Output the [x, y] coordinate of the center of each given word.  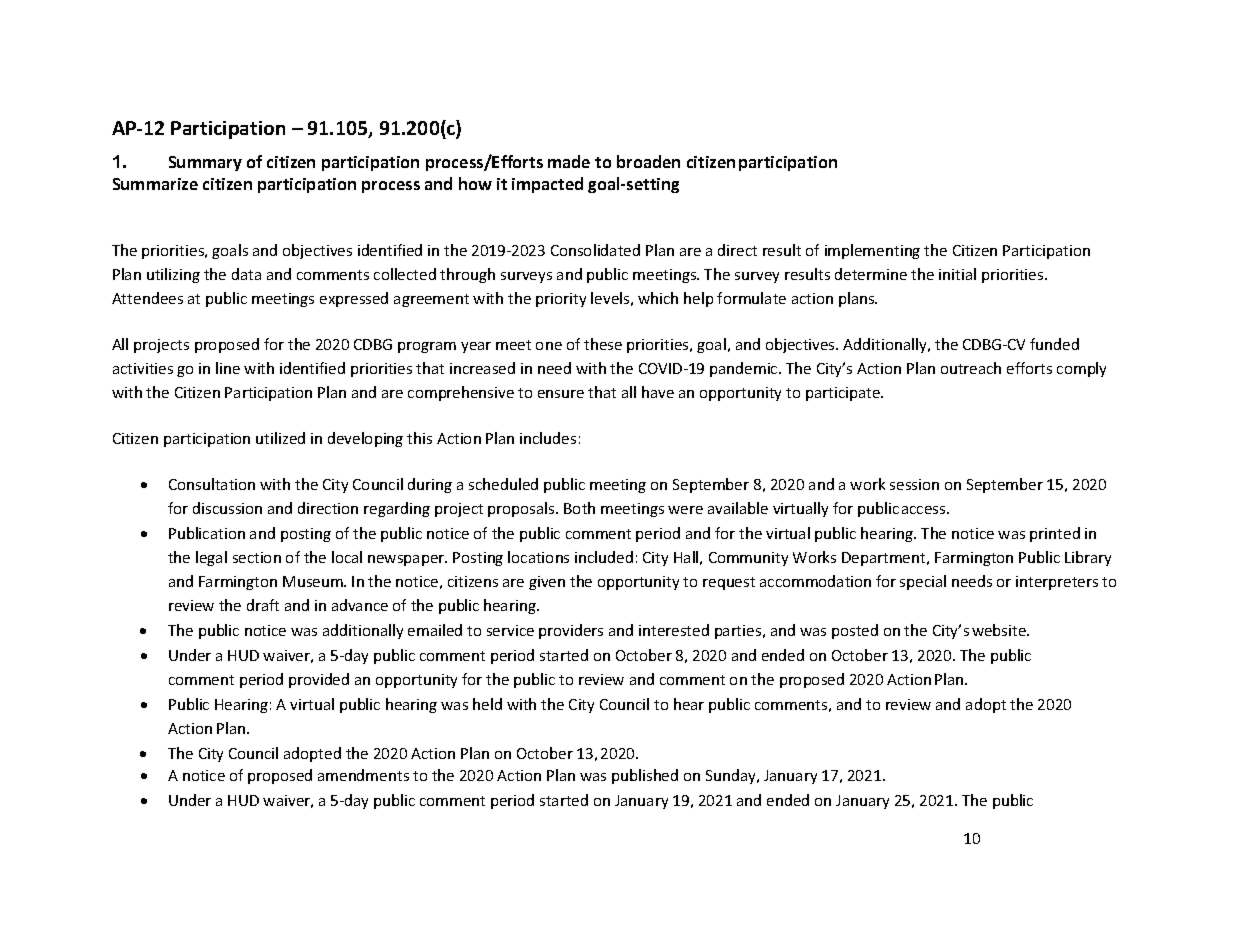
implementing [872, 251]
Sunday [732, 776]
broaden [648, 161]
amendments [363, 775]
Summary [205, 163]
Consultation [212, 484]
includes [548, 438]
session [914, 484]
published [645, 776]
